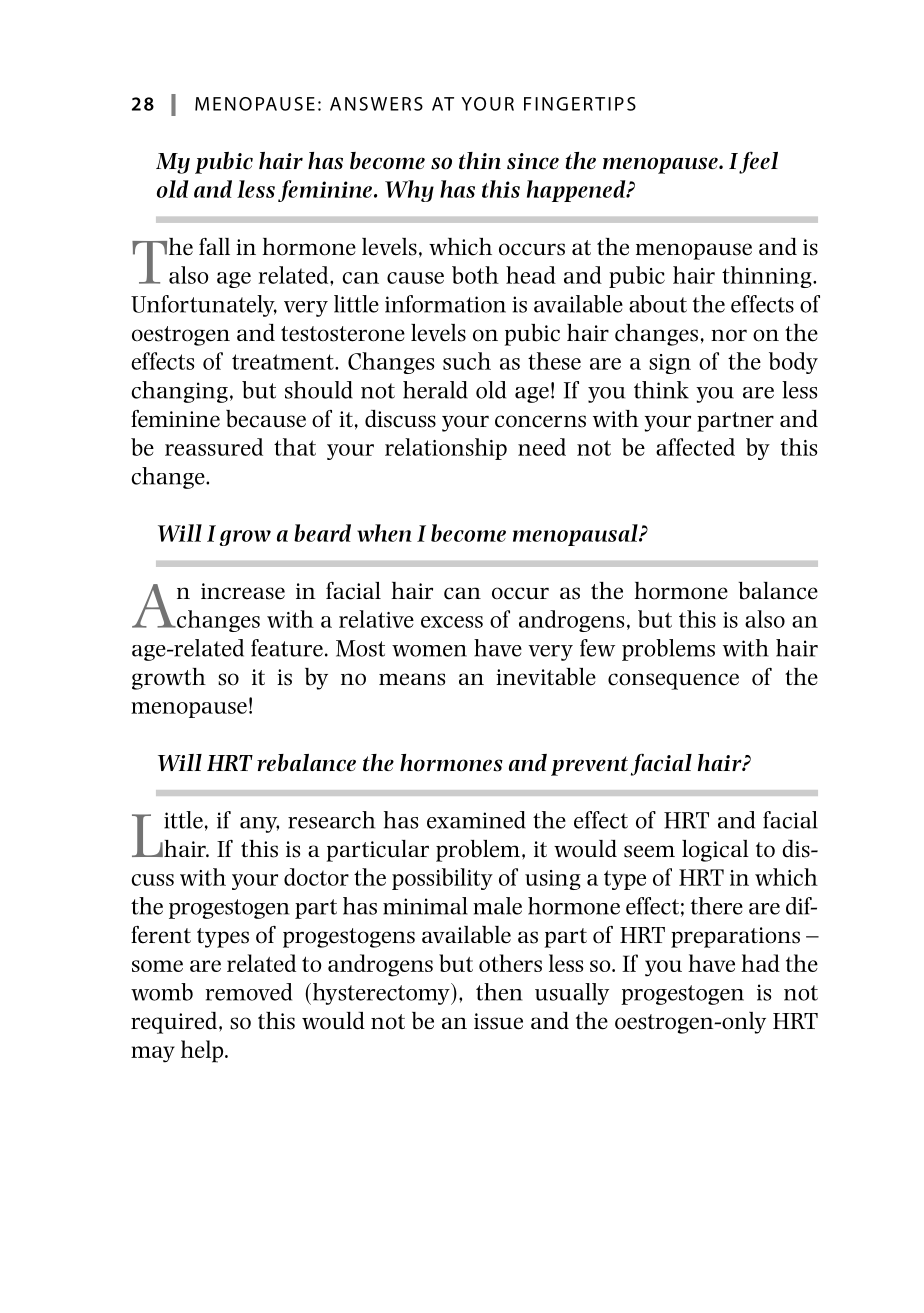 Image resolution: width=924 pixels, height=1313 pixels. What do you see at coordinates (376, 104) in the document?
I see `ANSWERS` at bounding box center [376, 104].
